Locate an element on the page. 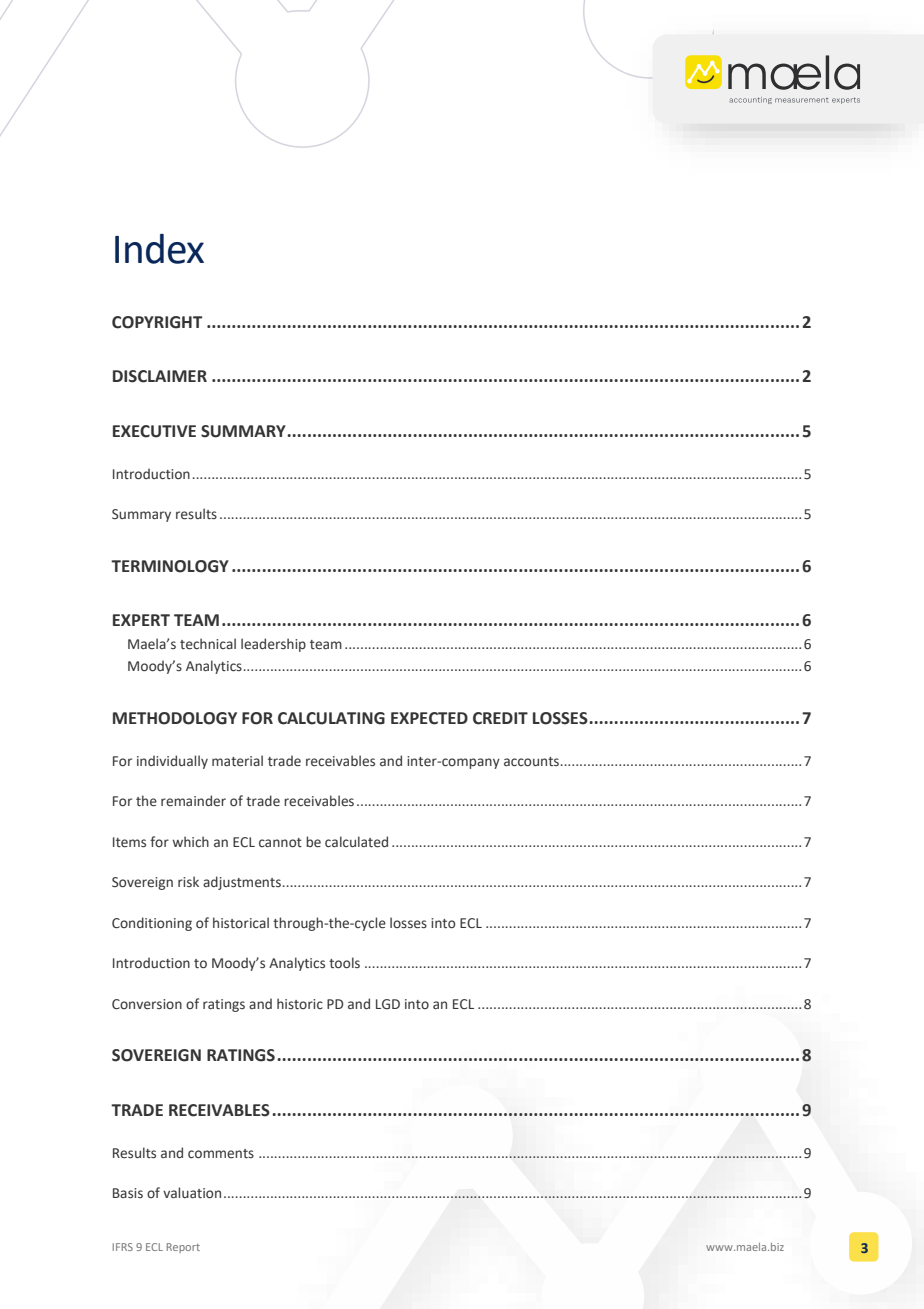  tools is located at coordinates (344, 962).
